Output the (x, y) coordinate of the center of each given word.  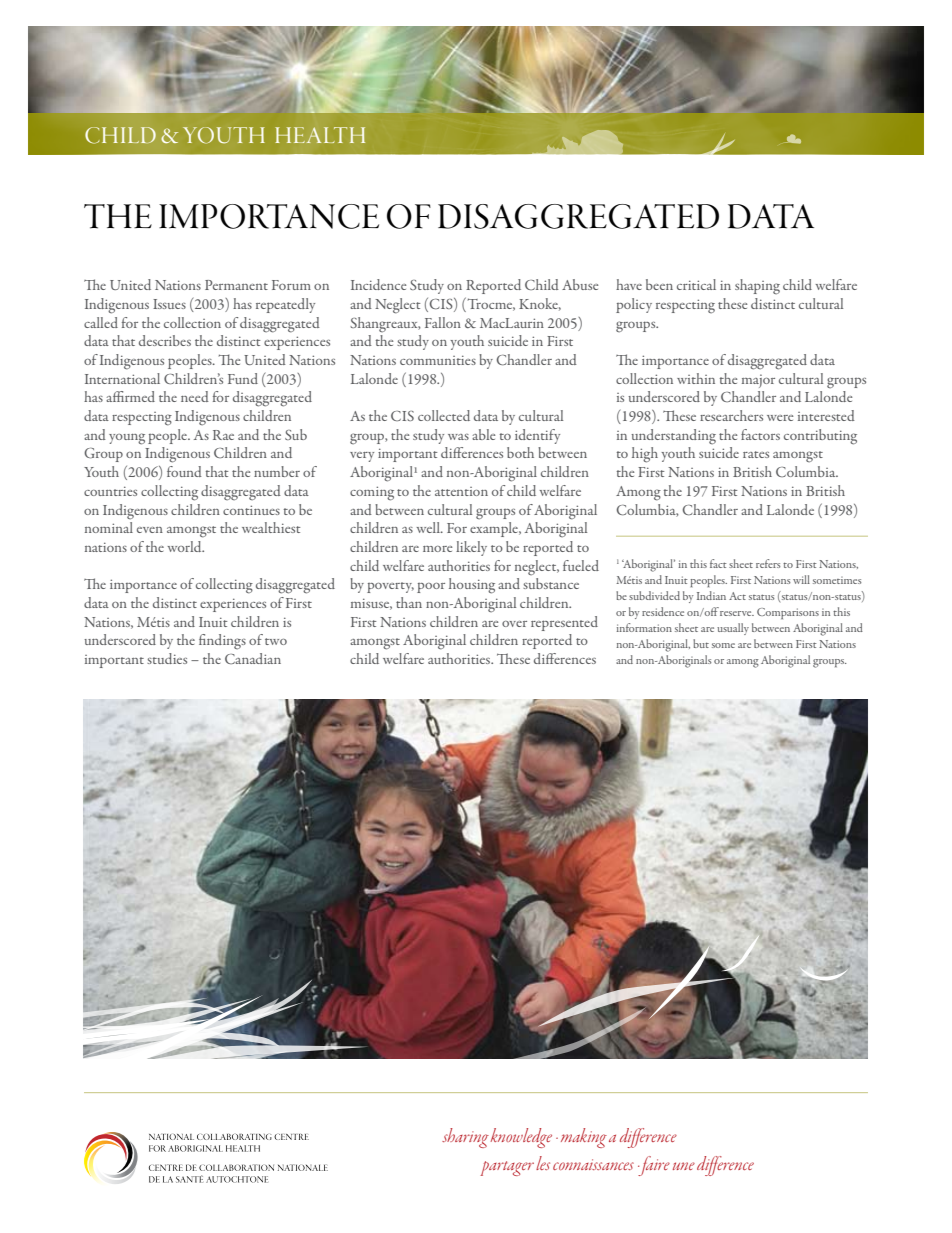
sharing (465, 1138)
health (320, 135)
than (409, 602)
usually (733, 629)
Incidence (378, 284)
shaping (757, 286)
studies (167, 658)
